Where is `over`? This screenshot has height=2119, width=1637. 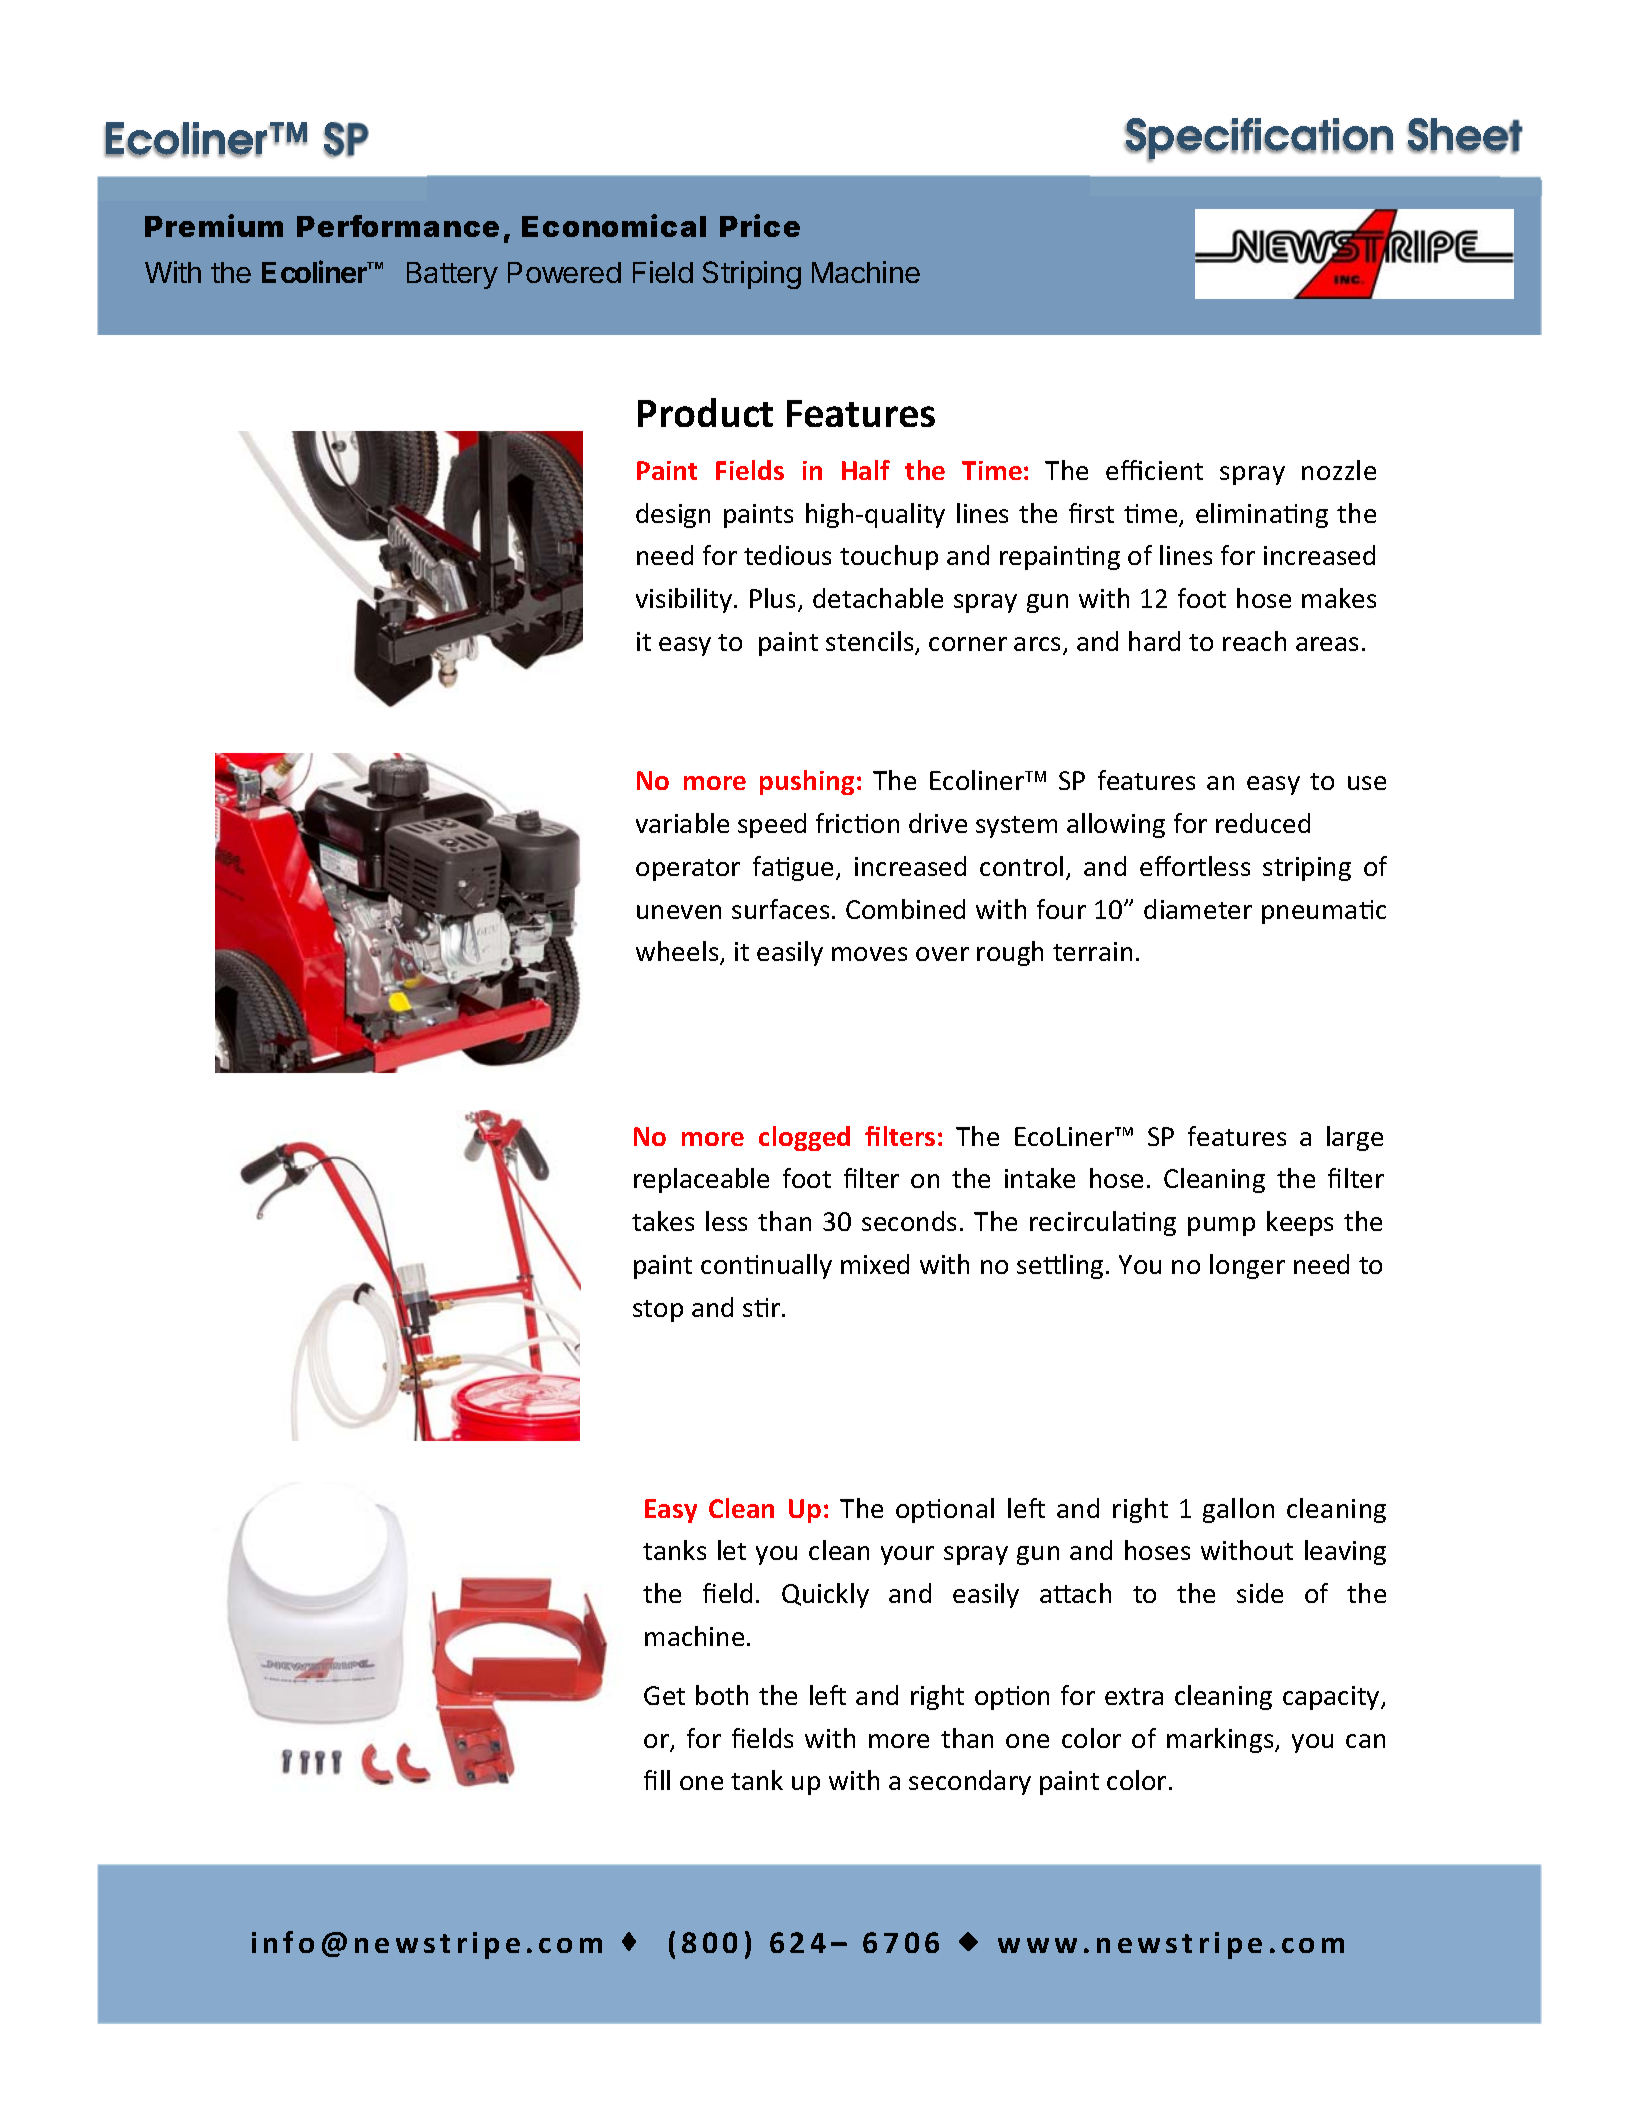 over is located at coordinates (942, 954).
